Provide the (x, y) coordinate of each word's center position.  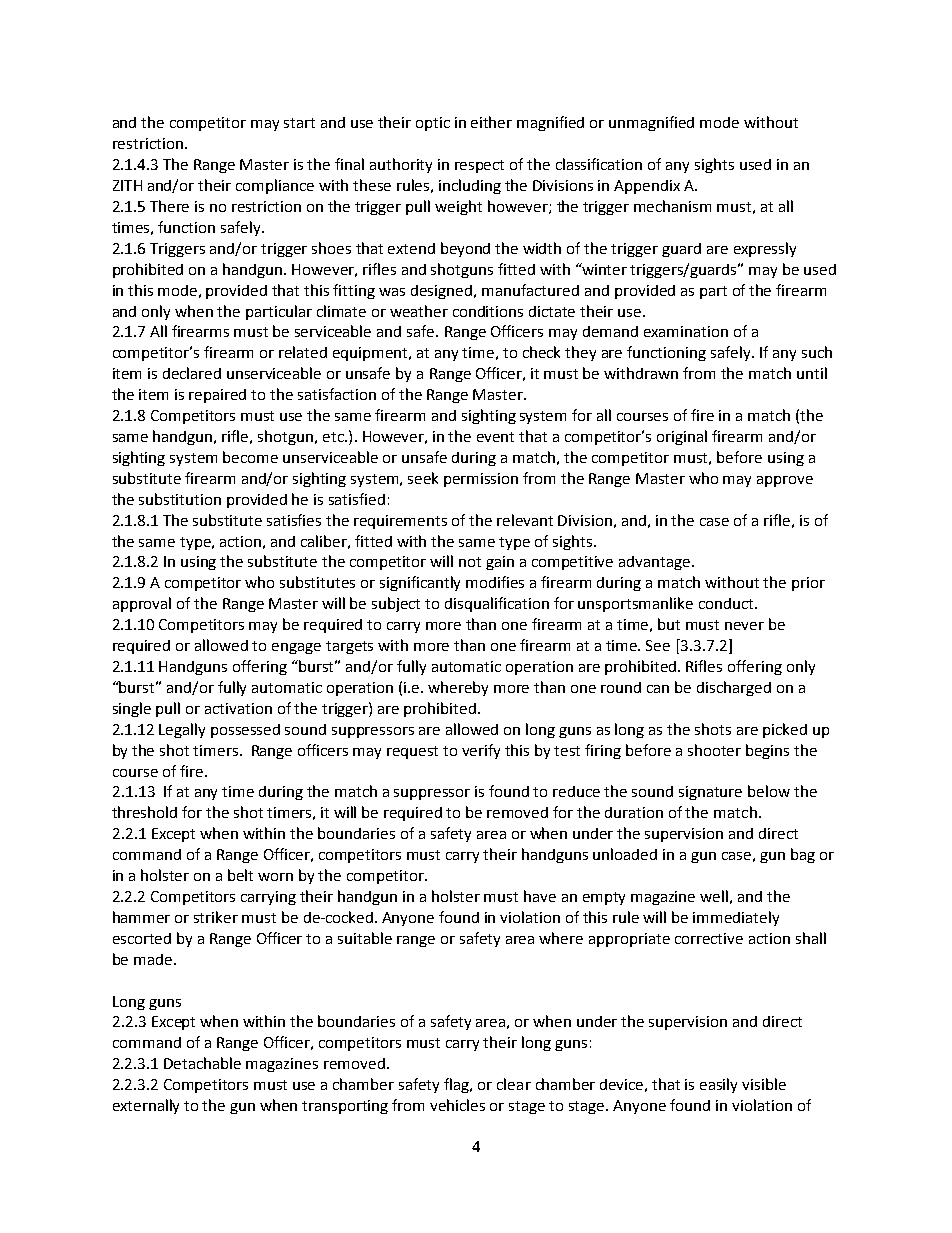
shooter (714, 750)
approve (785, 481)
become (250, 457)
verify (481, 751)
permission (481, 480)
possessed (245, 731)
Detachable (202, 1063)
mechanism (672, 206)
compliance (275, 186)
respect (479, 166)
